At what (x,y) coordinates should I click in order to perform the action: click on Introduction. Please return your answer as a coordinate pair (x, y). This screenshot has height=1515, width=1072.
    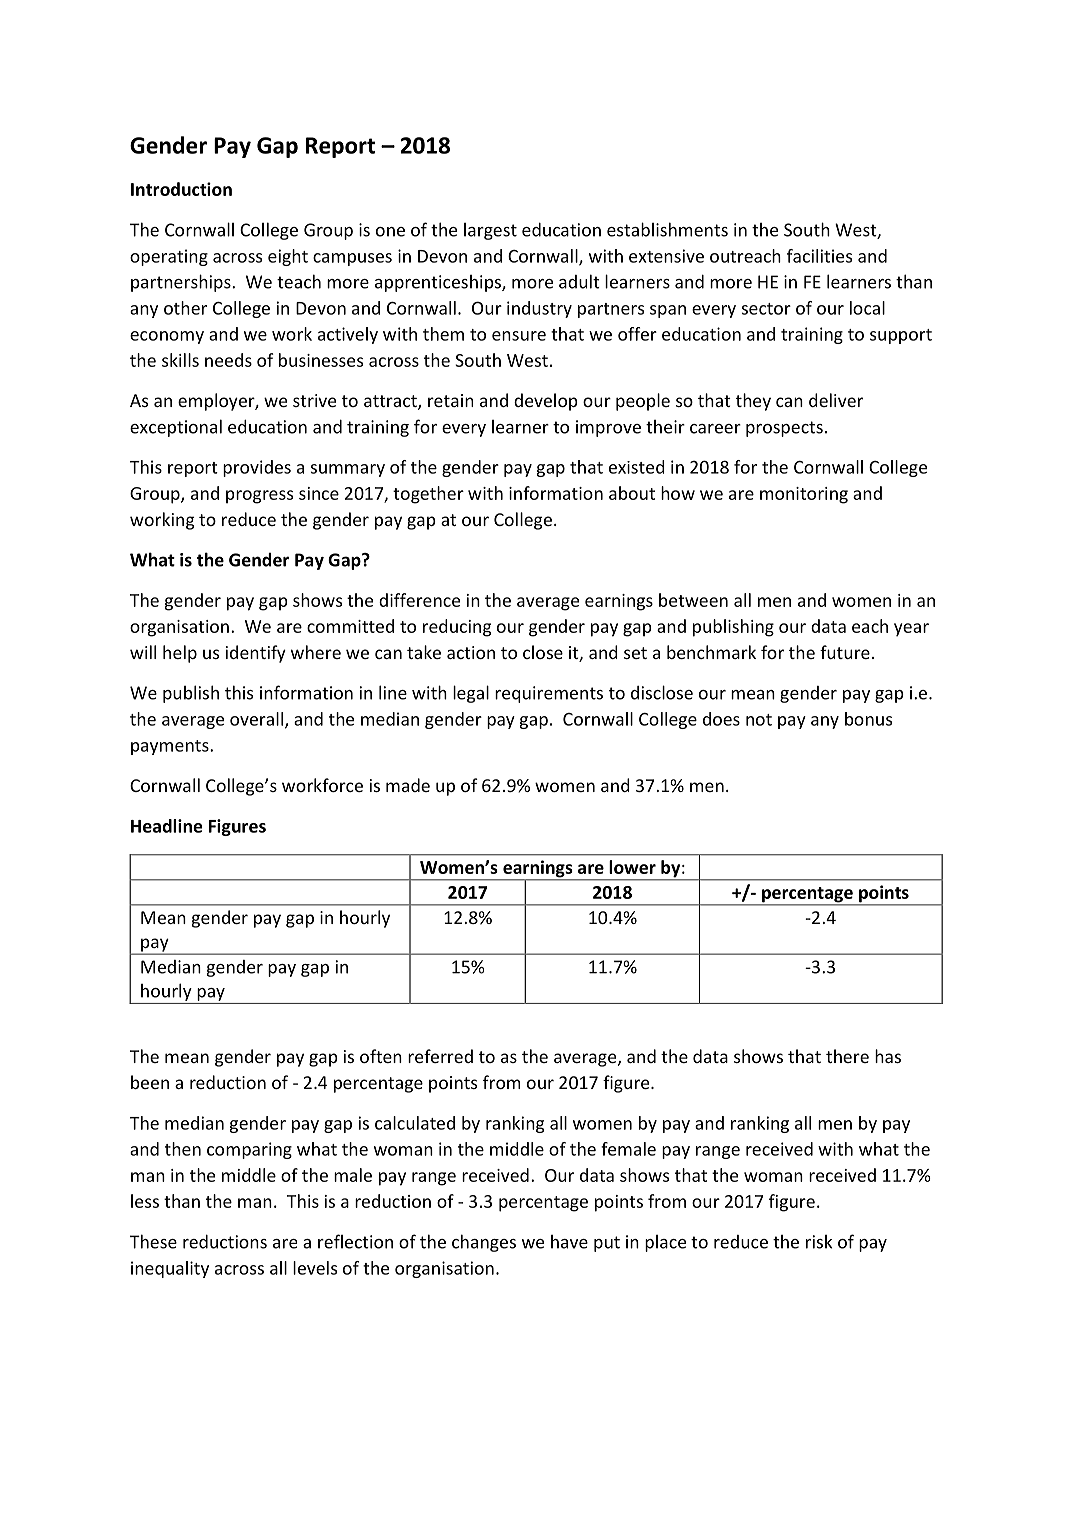
    Looking at the image, I should click on (181, 189).
